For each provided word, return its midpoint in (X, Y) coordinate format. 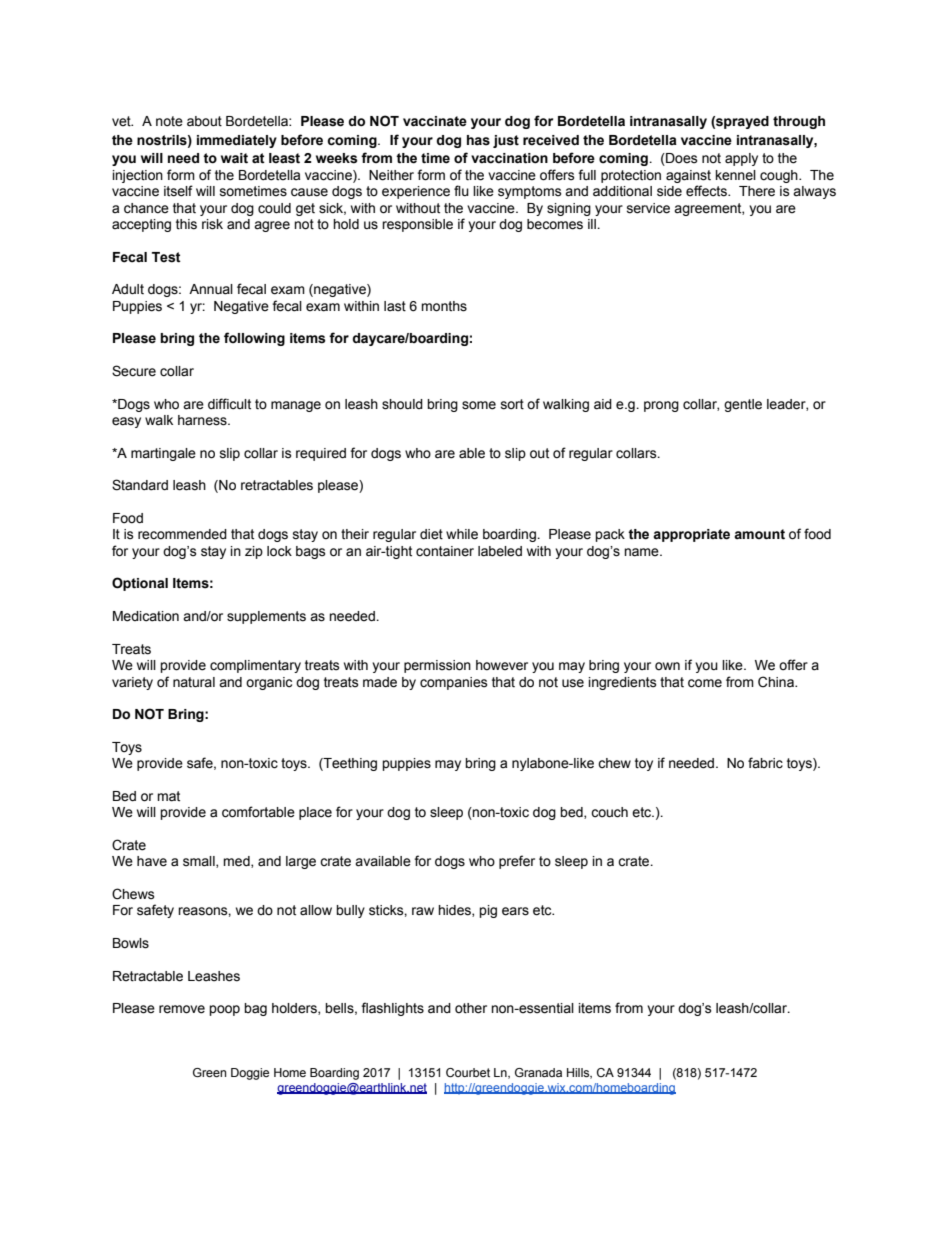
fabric (765, 763)
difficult (229, 404)
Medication (146, 616)
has (478, 140)
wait (234, 158)
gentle (743, 405)
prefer (517, 862)
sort (512, 404)
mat (168, 796)
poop (224, 1010)
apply (741, 159)
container (445, 551)
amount (759, 534)
